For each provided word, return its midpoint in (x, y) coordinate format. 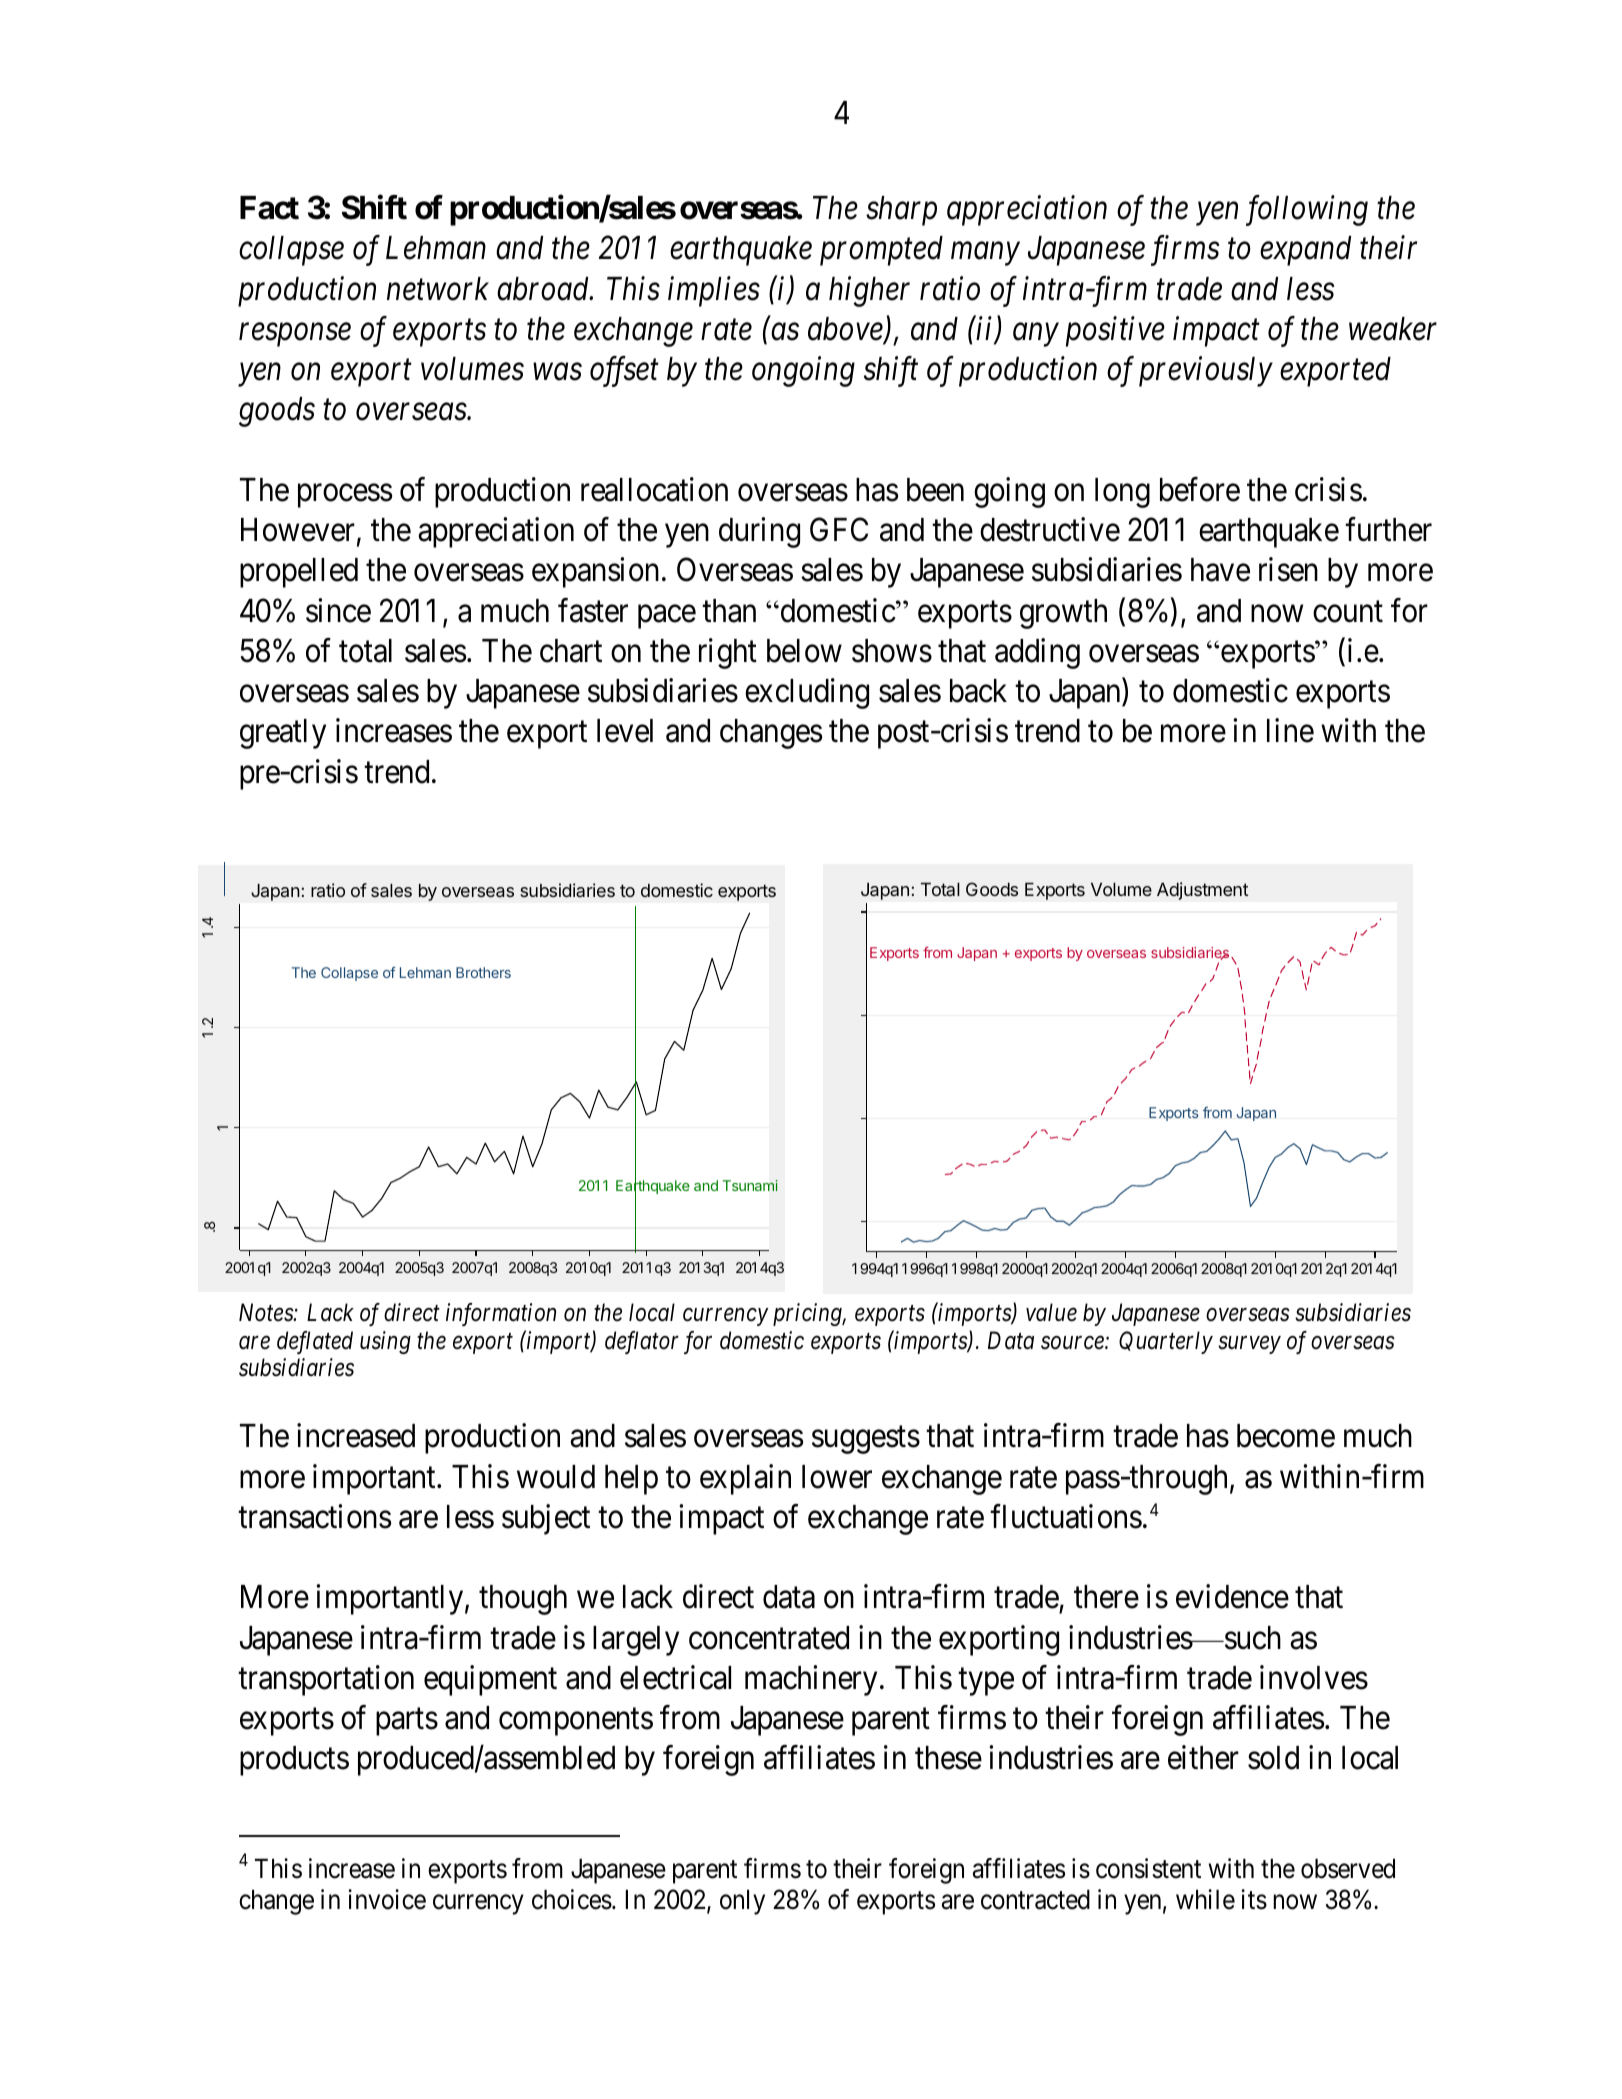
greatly (283, 734)
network (438, 289)
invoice (387, 1899)
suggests (866, 1440)
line (1290, 731)
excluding (807, 693)
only (742, 1902)
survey (1249, 1345)
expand (1305, 251)
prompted (881, 251)
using (385, 1342)
